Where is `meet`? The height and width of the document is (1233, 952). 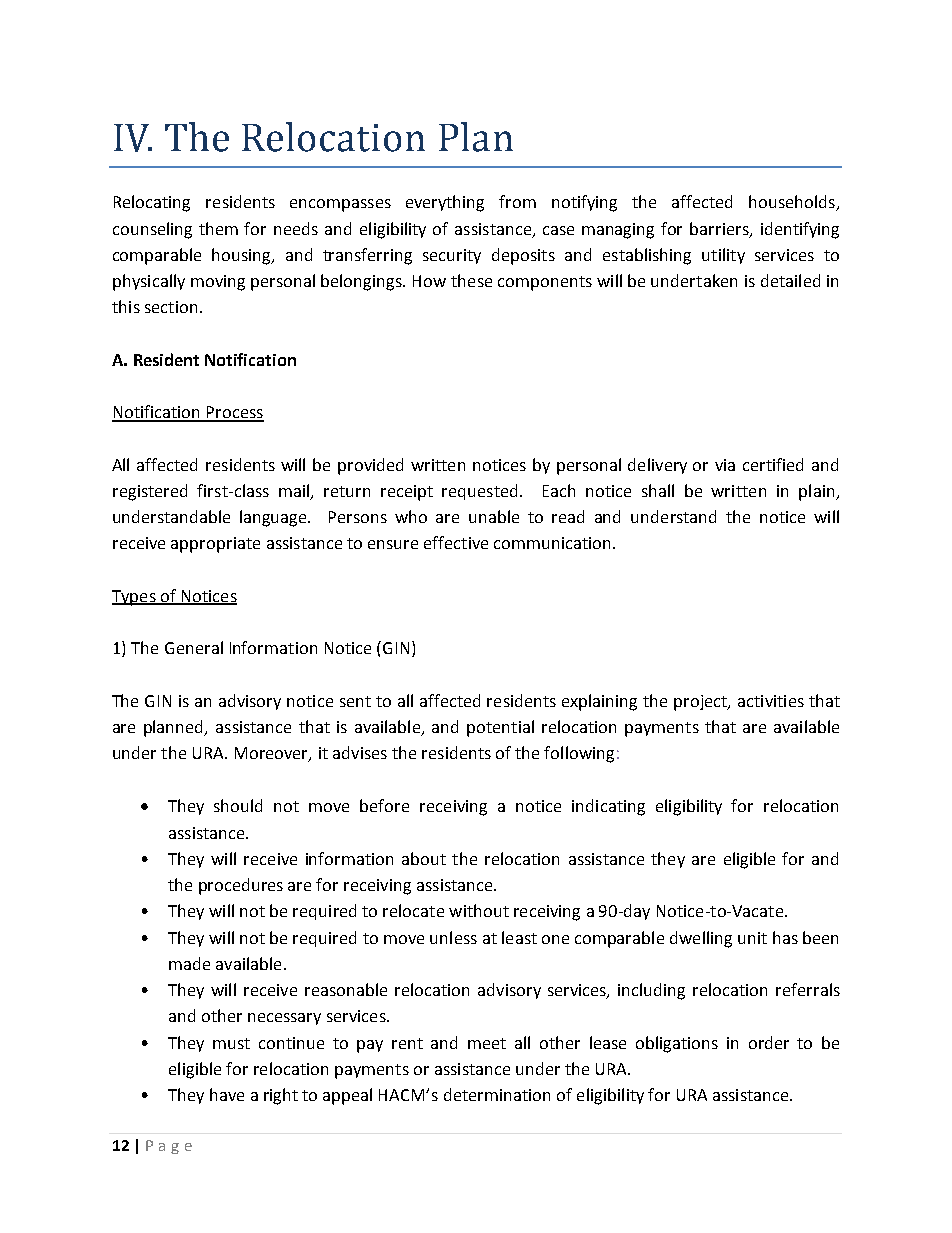 meet is located at coordinates (487, 1043).
